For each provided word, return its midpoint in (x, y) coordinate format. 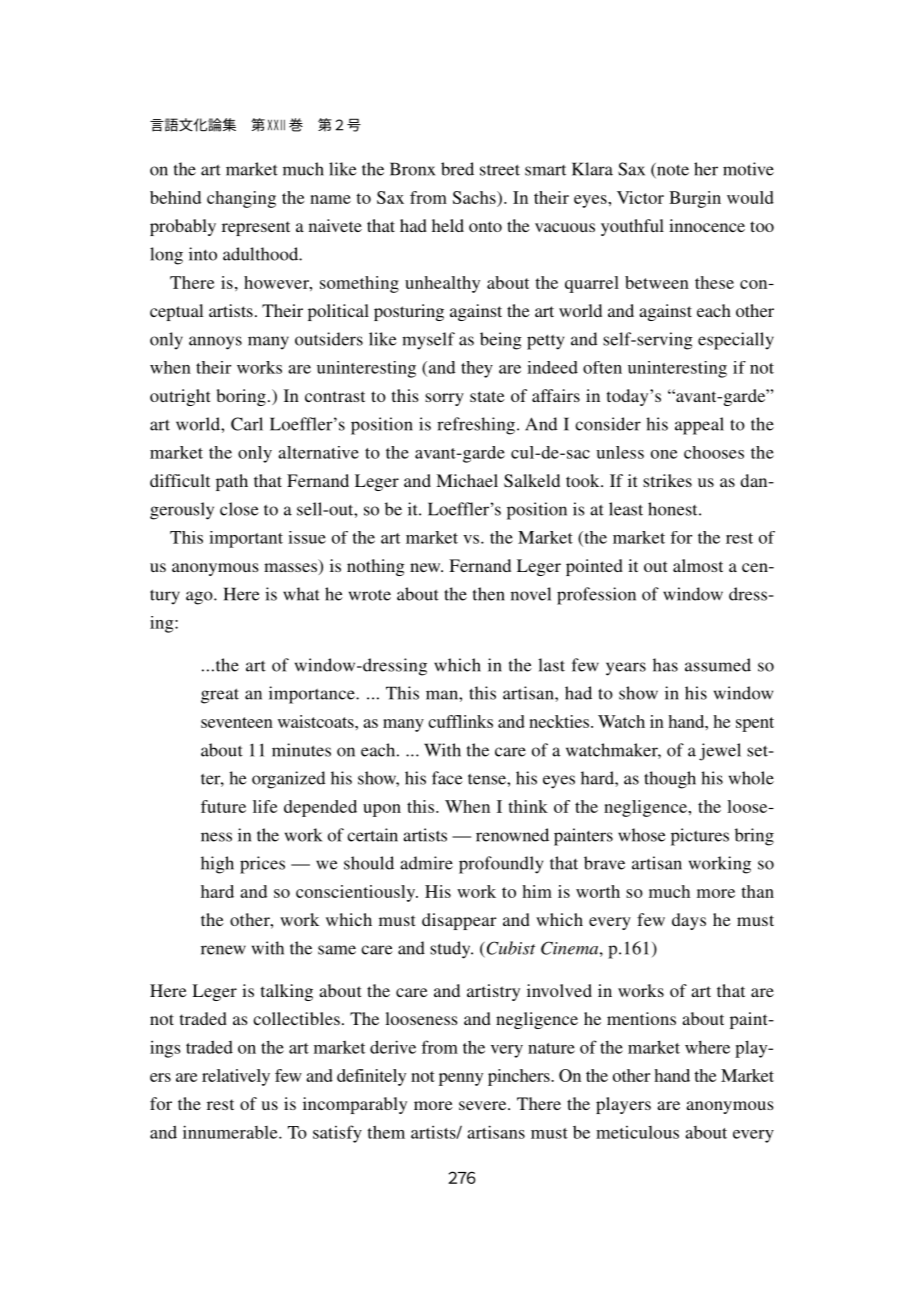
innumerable (231, 1132)
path (232, 482)
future (223, 806)
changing (241, 199)
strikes (667, 480)
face (447, 778)
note (672, 170)
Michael (467, 480)
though (670, 780)
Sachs (475, 197)
